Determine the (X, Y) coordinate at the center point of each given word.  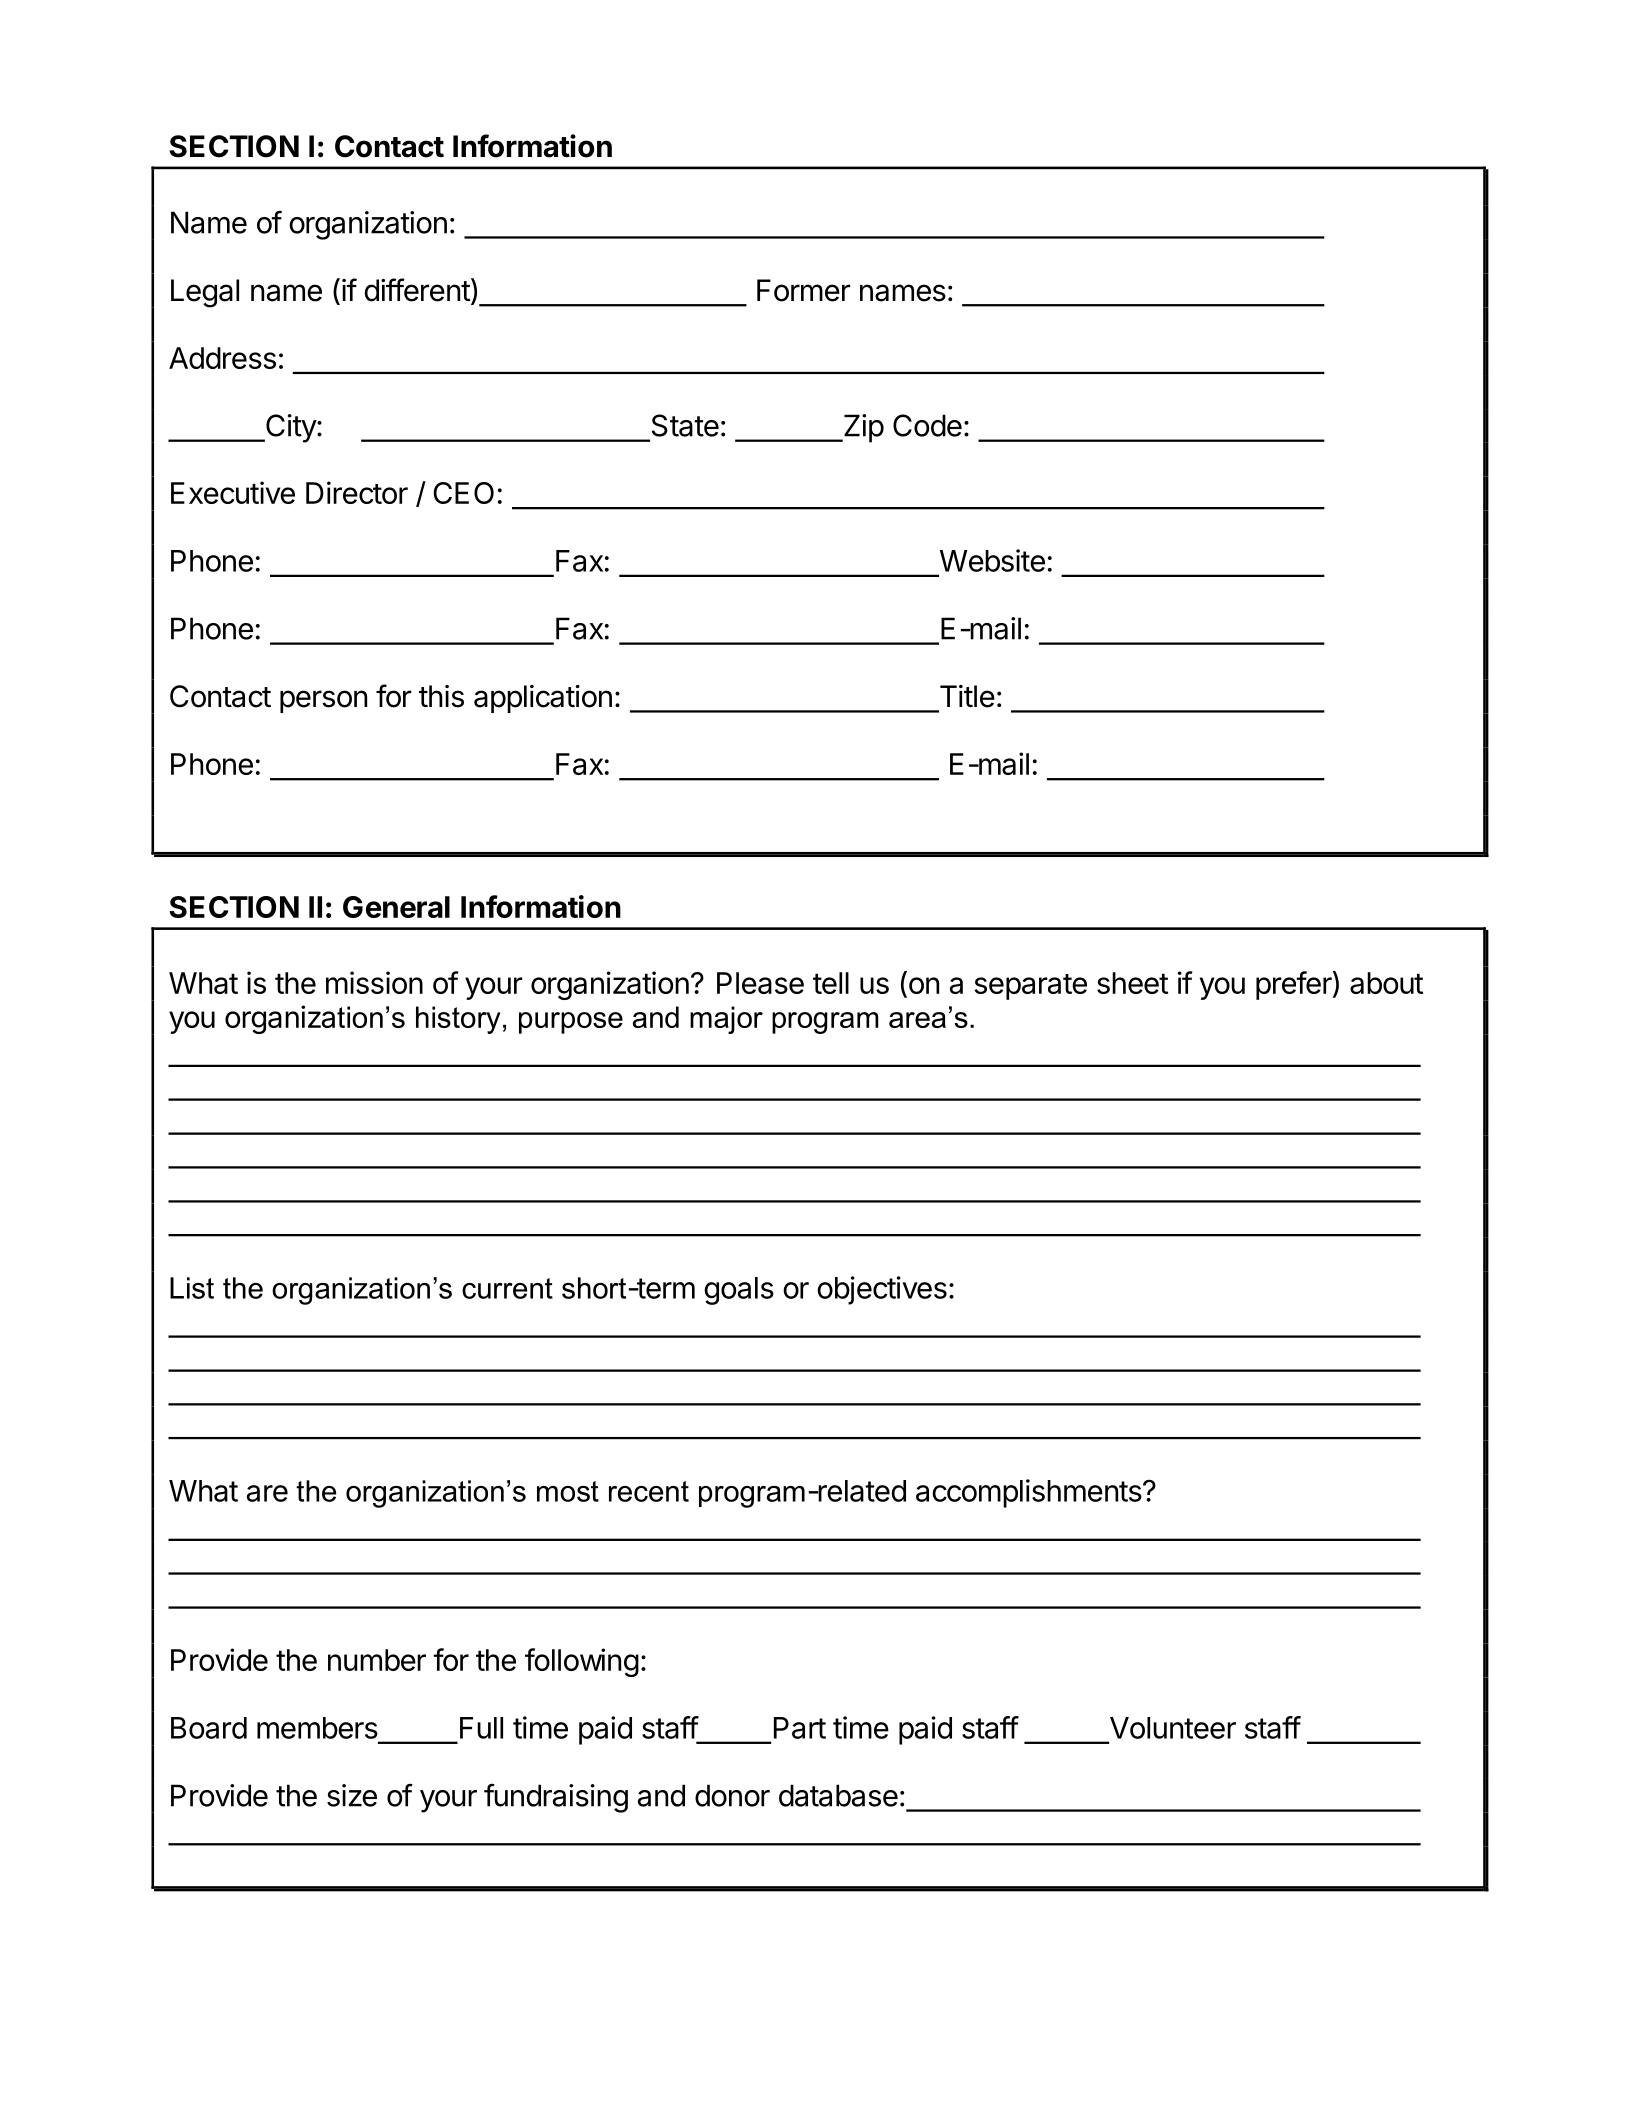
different (417, 290)
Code (927, 425)
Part (800, 1728)
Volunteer (1173, 1728)
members (317, 1728)
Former (804, 290)
